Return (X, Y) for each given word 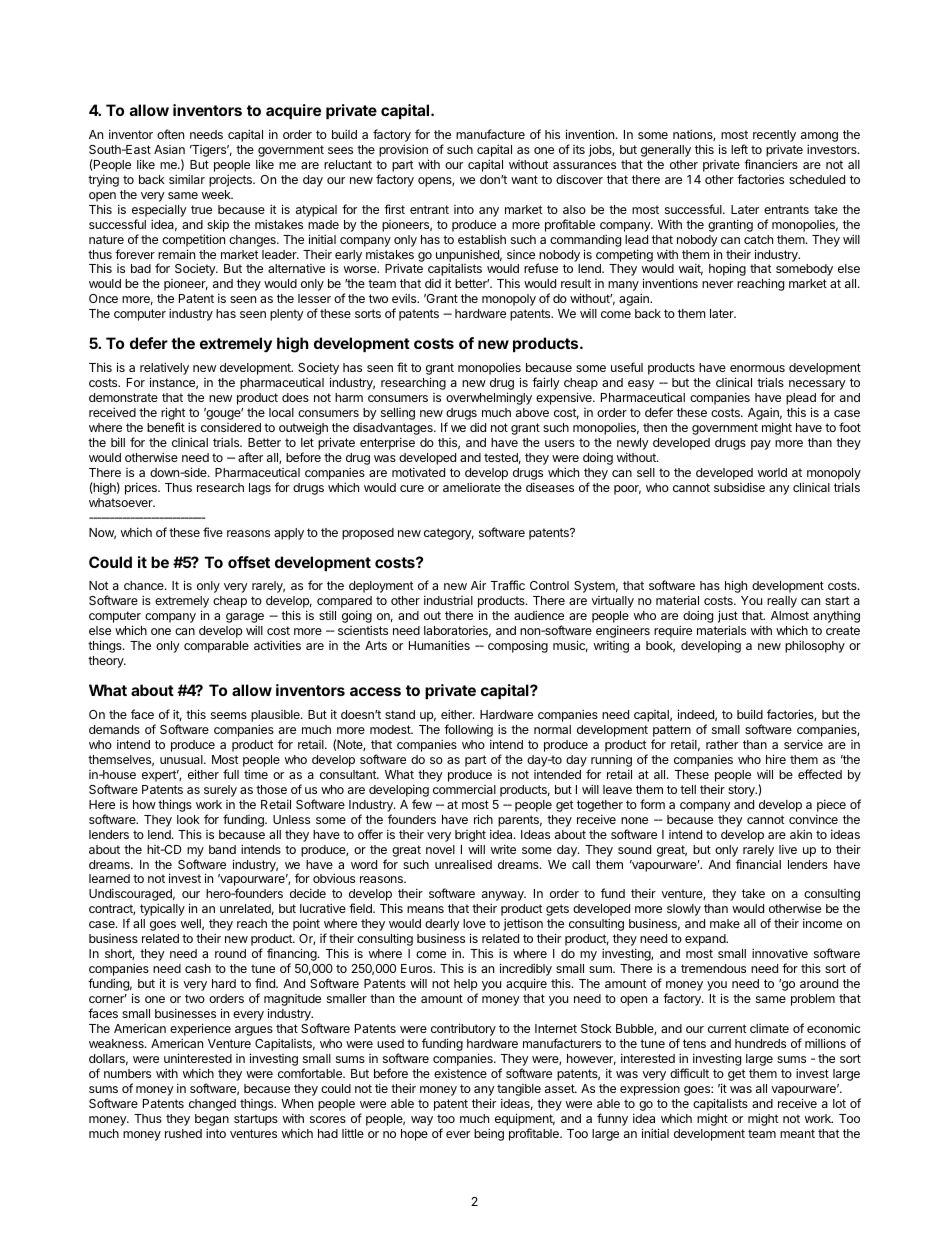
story (742, 791)
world (772, 472)
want (524, 179)
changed (212, 1105)
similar (187, 179)
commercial (464, 789)
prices (142, 488)
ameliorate (472, 487)
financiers (771, 164)
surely (220, 791)
